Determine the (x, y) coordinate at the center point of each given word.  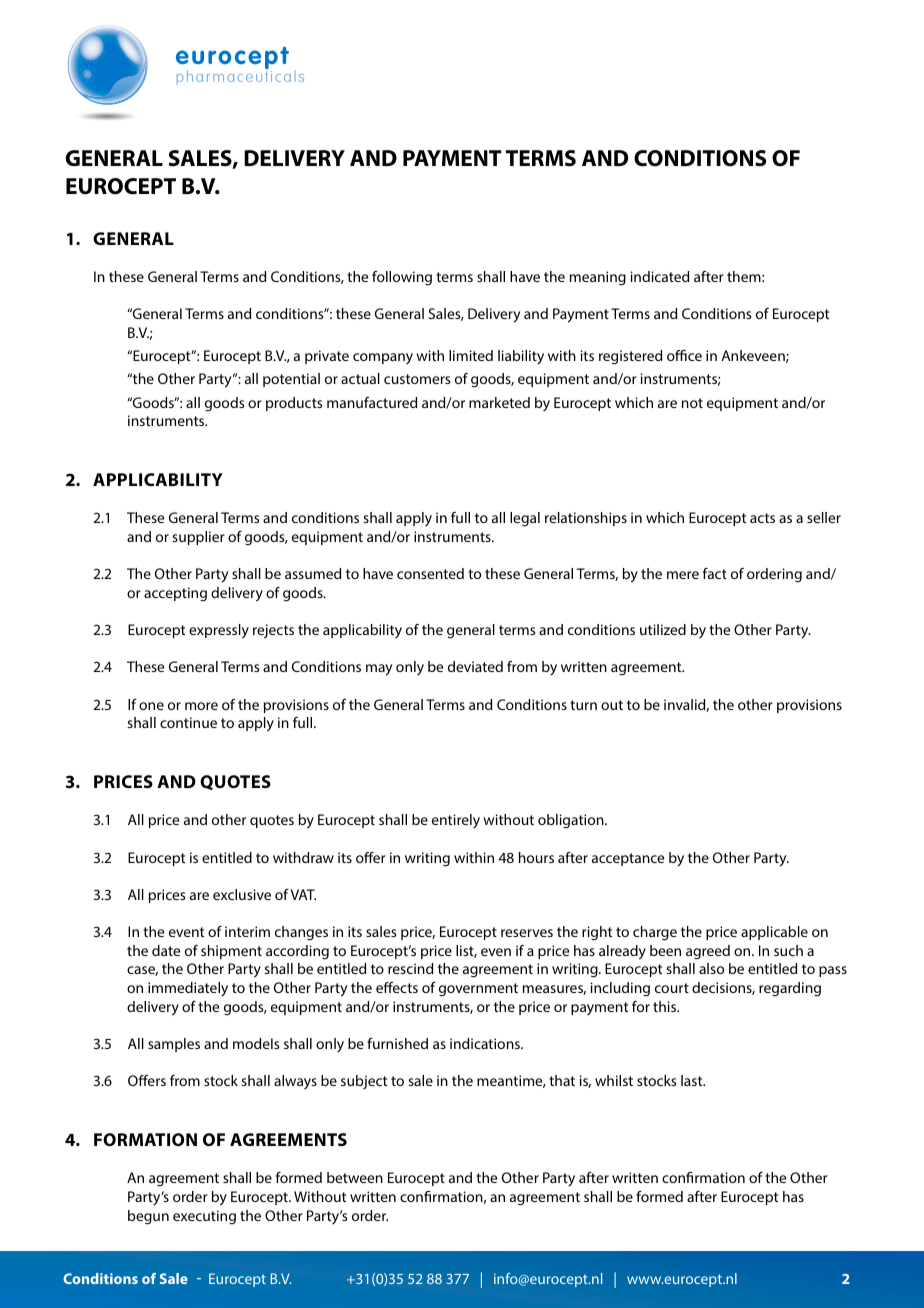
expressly (219, 631)
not (692, 403)
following (402, 278)
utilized (663, 629)
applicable (774, 933)
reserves (527, 933)
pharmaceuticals (240, 76)
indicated (659, 276)
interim (247, 931)
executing (204, 1217)
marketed (499, 402)
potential (291, 380)
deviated (475, 666)
